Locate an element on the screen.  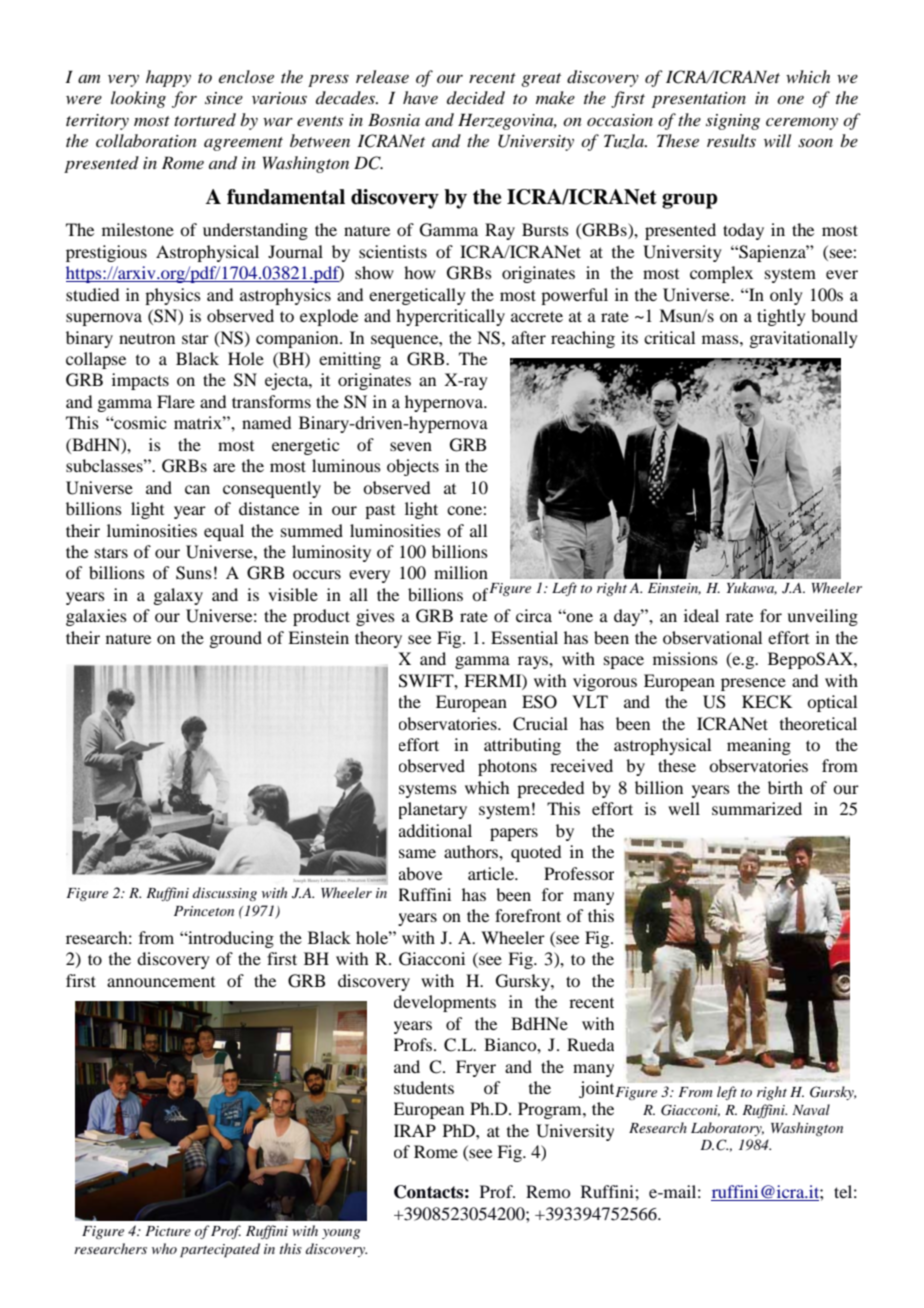
tortured is located at coordinates (205, 119).
